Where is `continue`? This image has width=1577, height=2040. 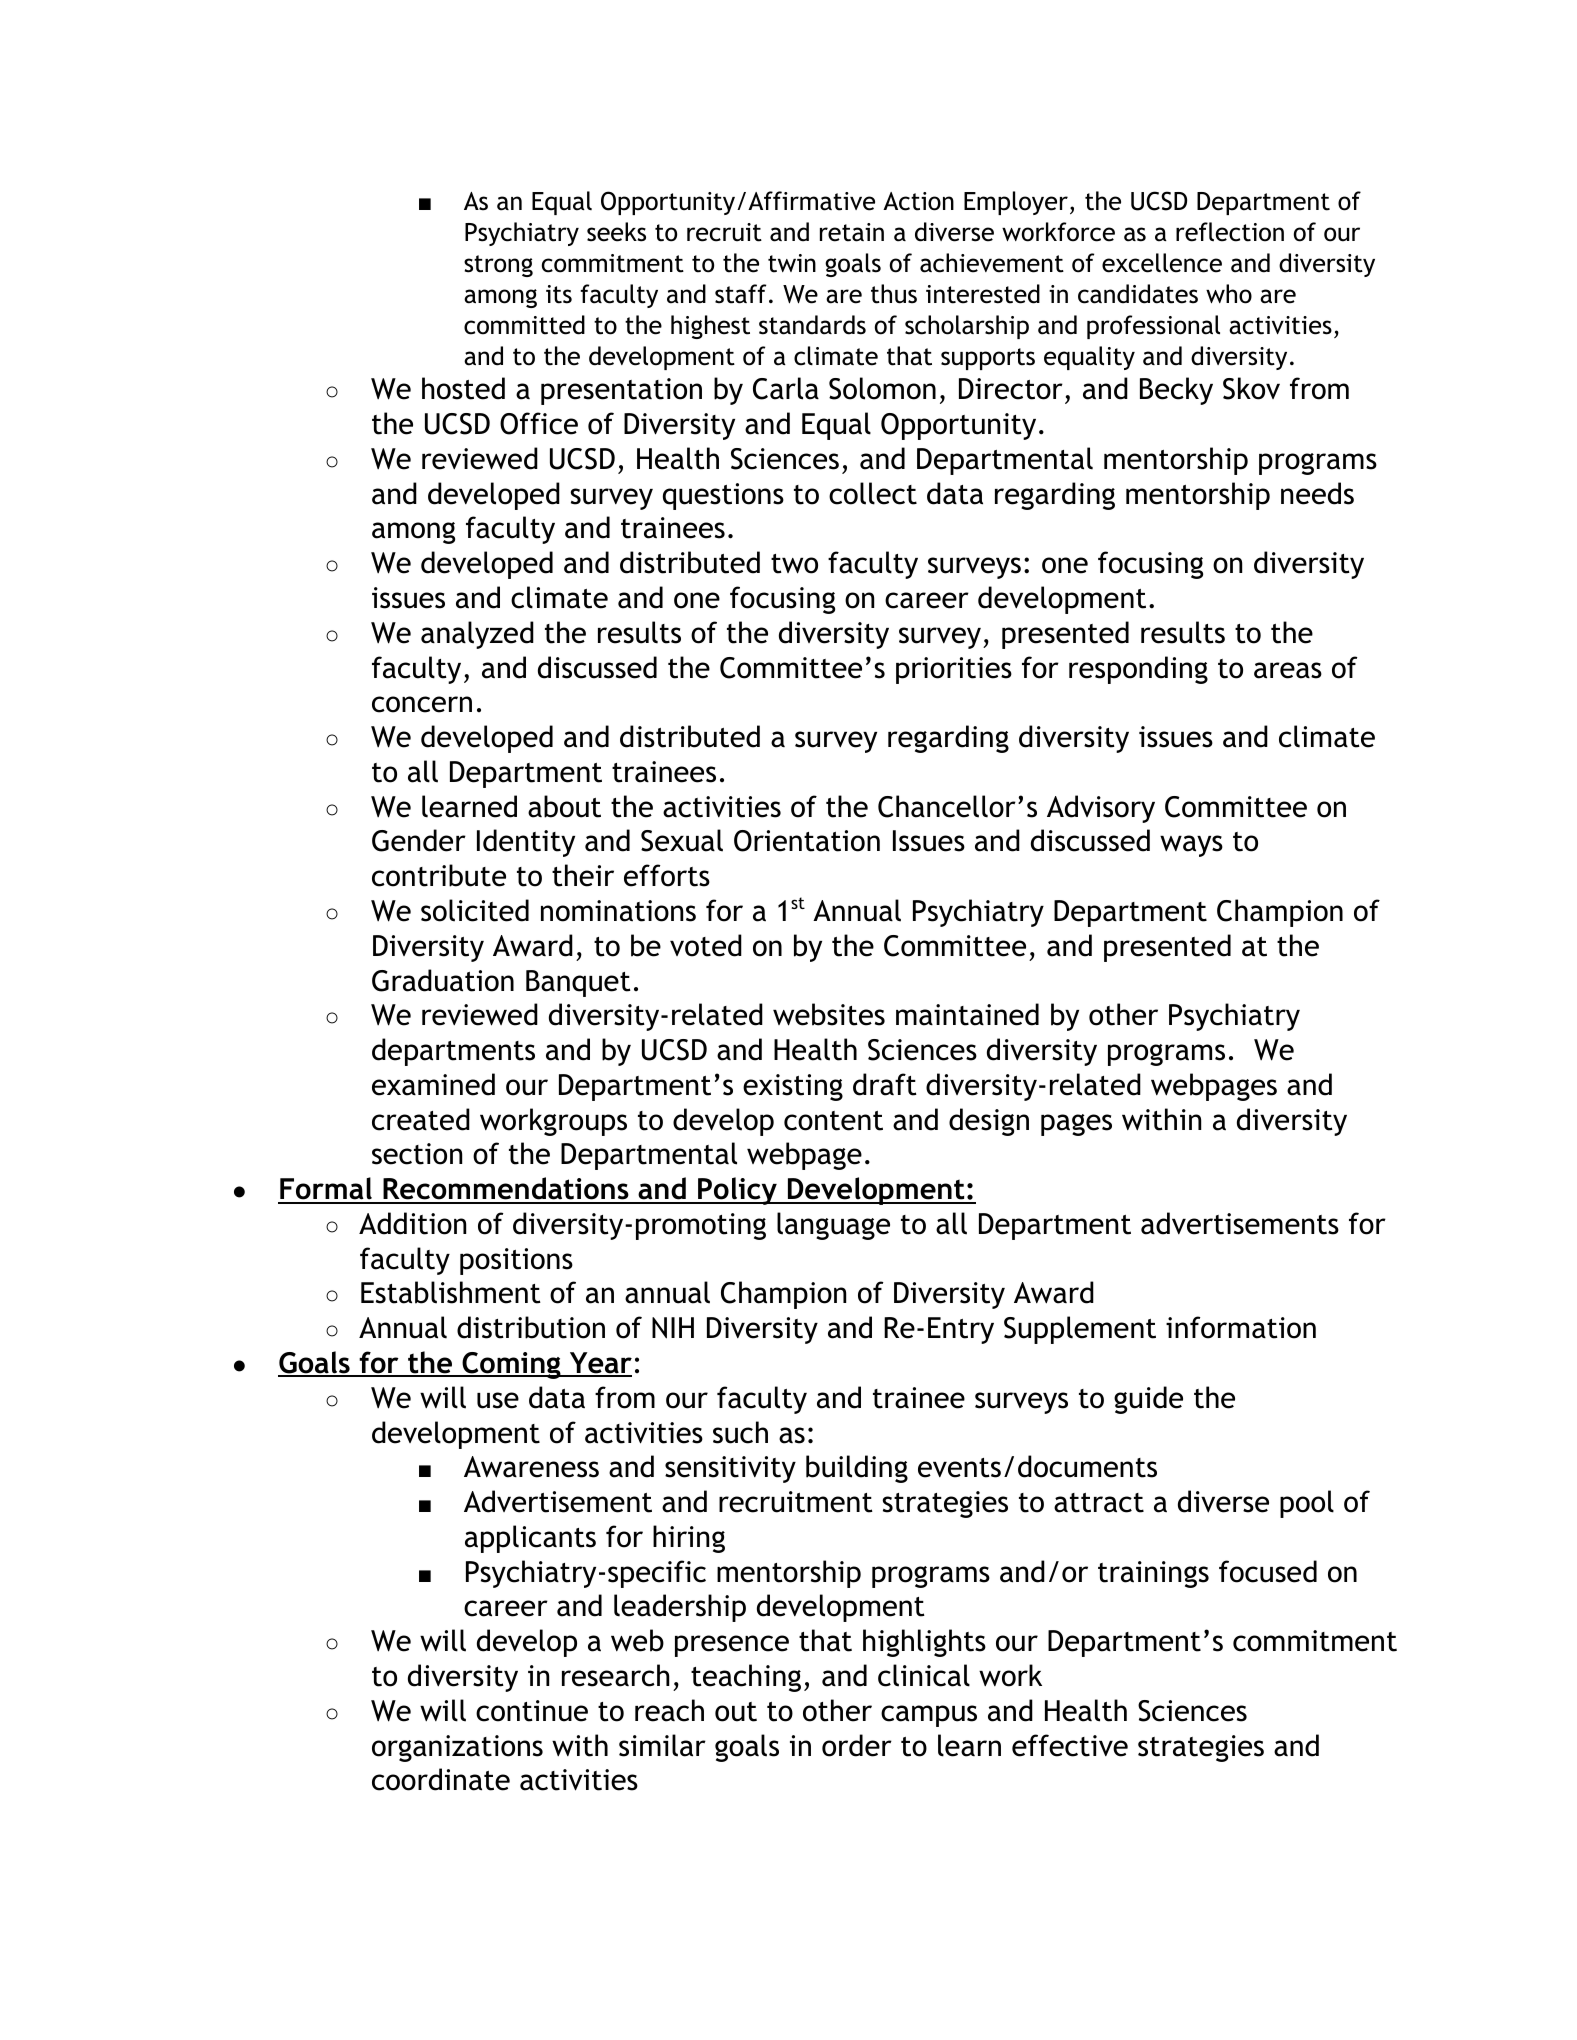
continue is located at coordinates (532, 1711).
